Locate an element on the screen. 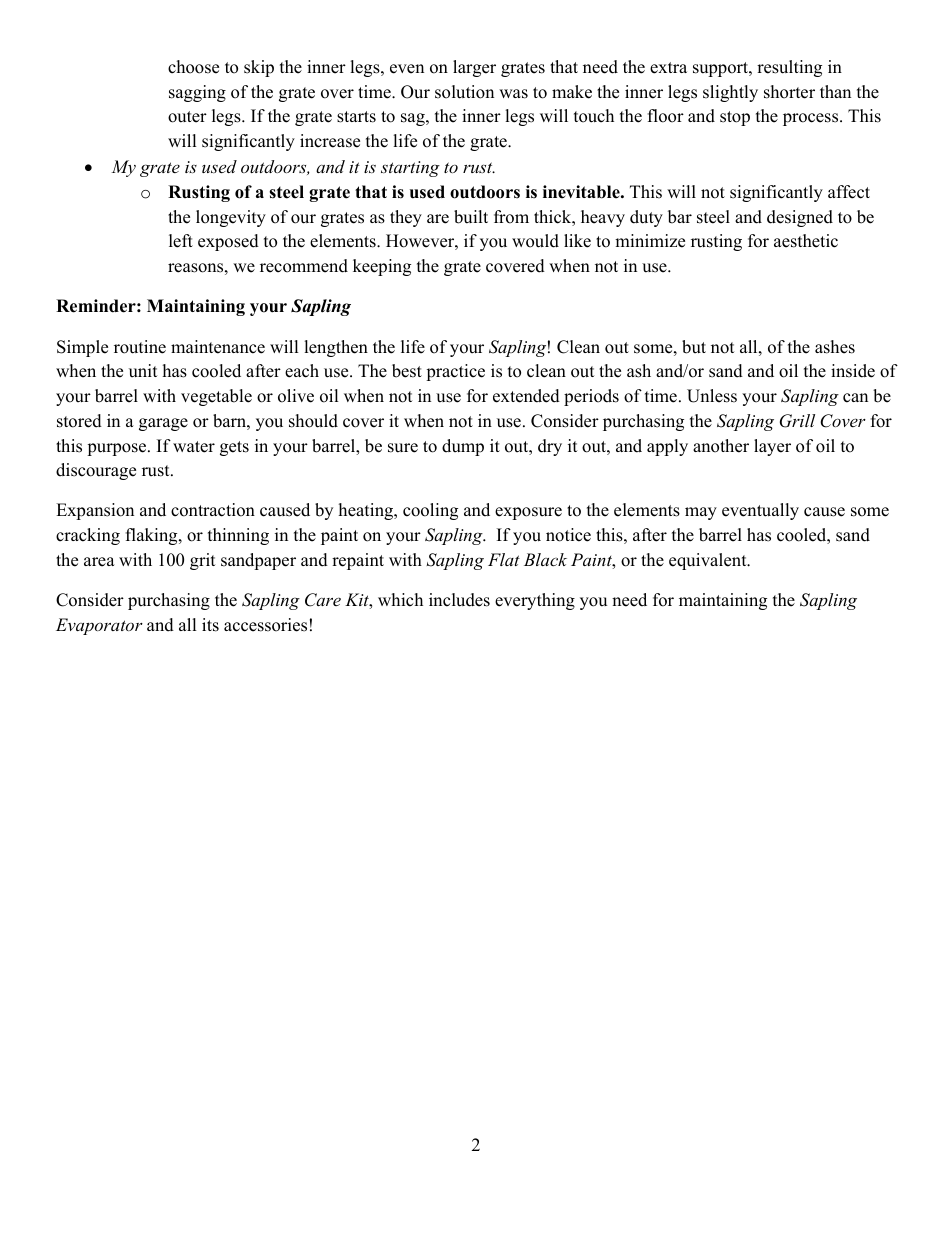 This screenshot has height=1233, width=952. shorter is located at coordinates (789, 92).
